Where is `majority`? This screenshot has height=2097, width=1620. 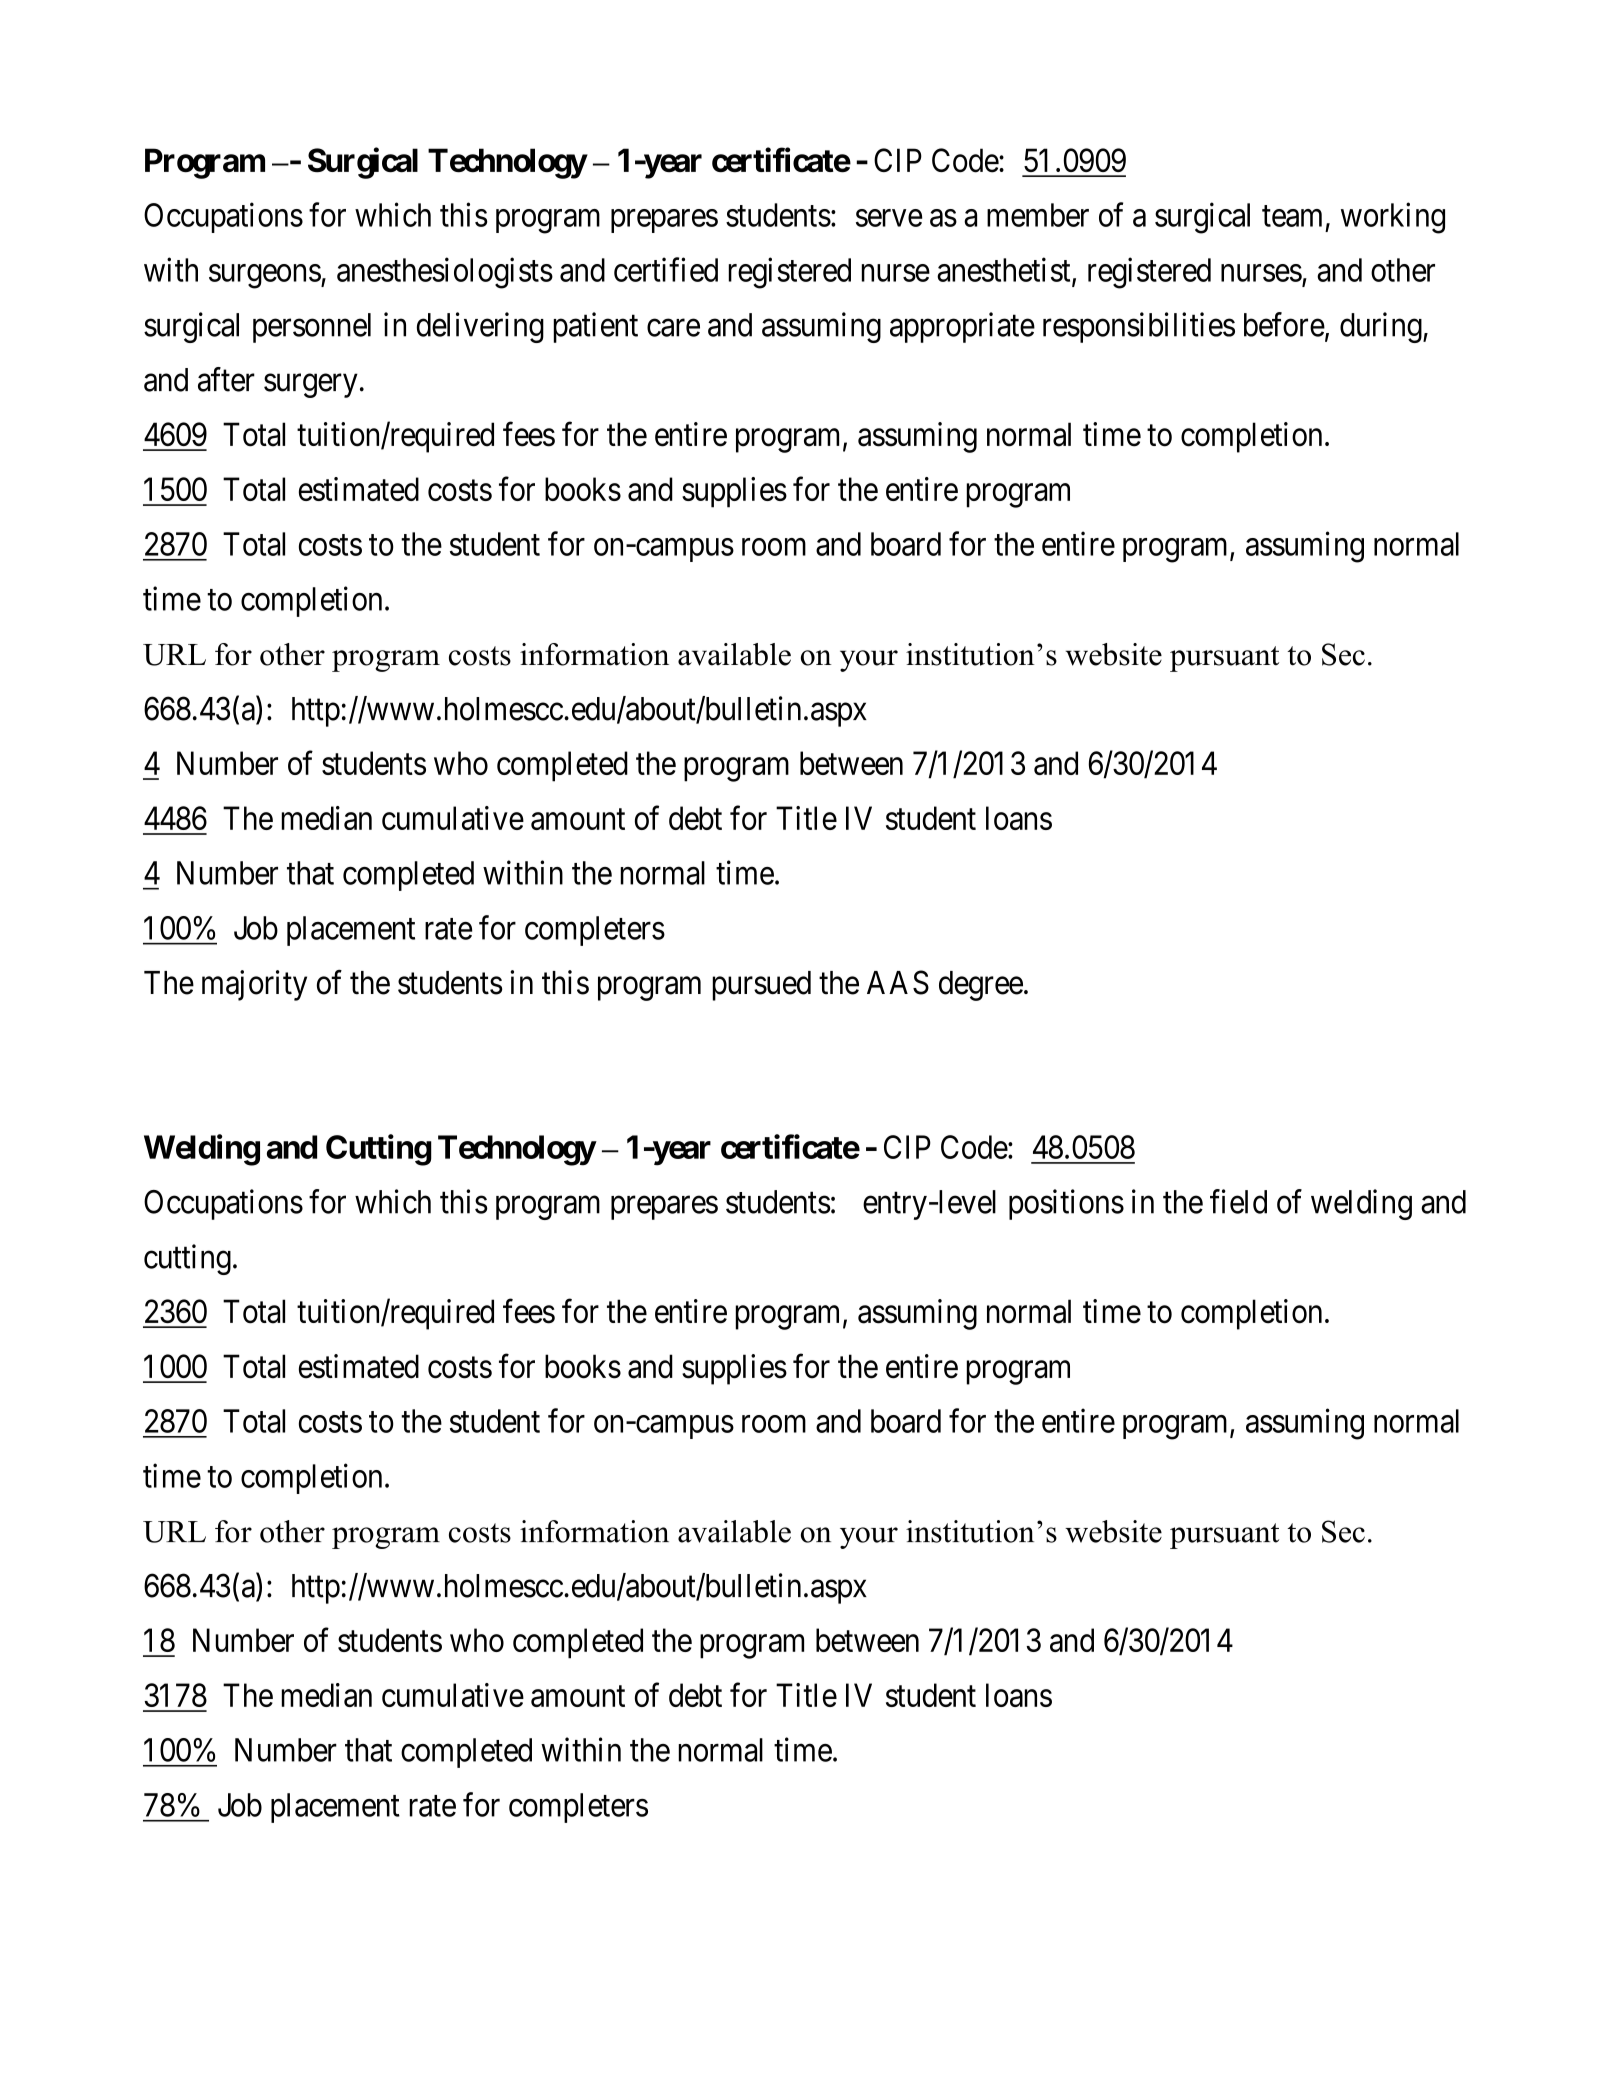 majority is located at coordinates (254, 985).
